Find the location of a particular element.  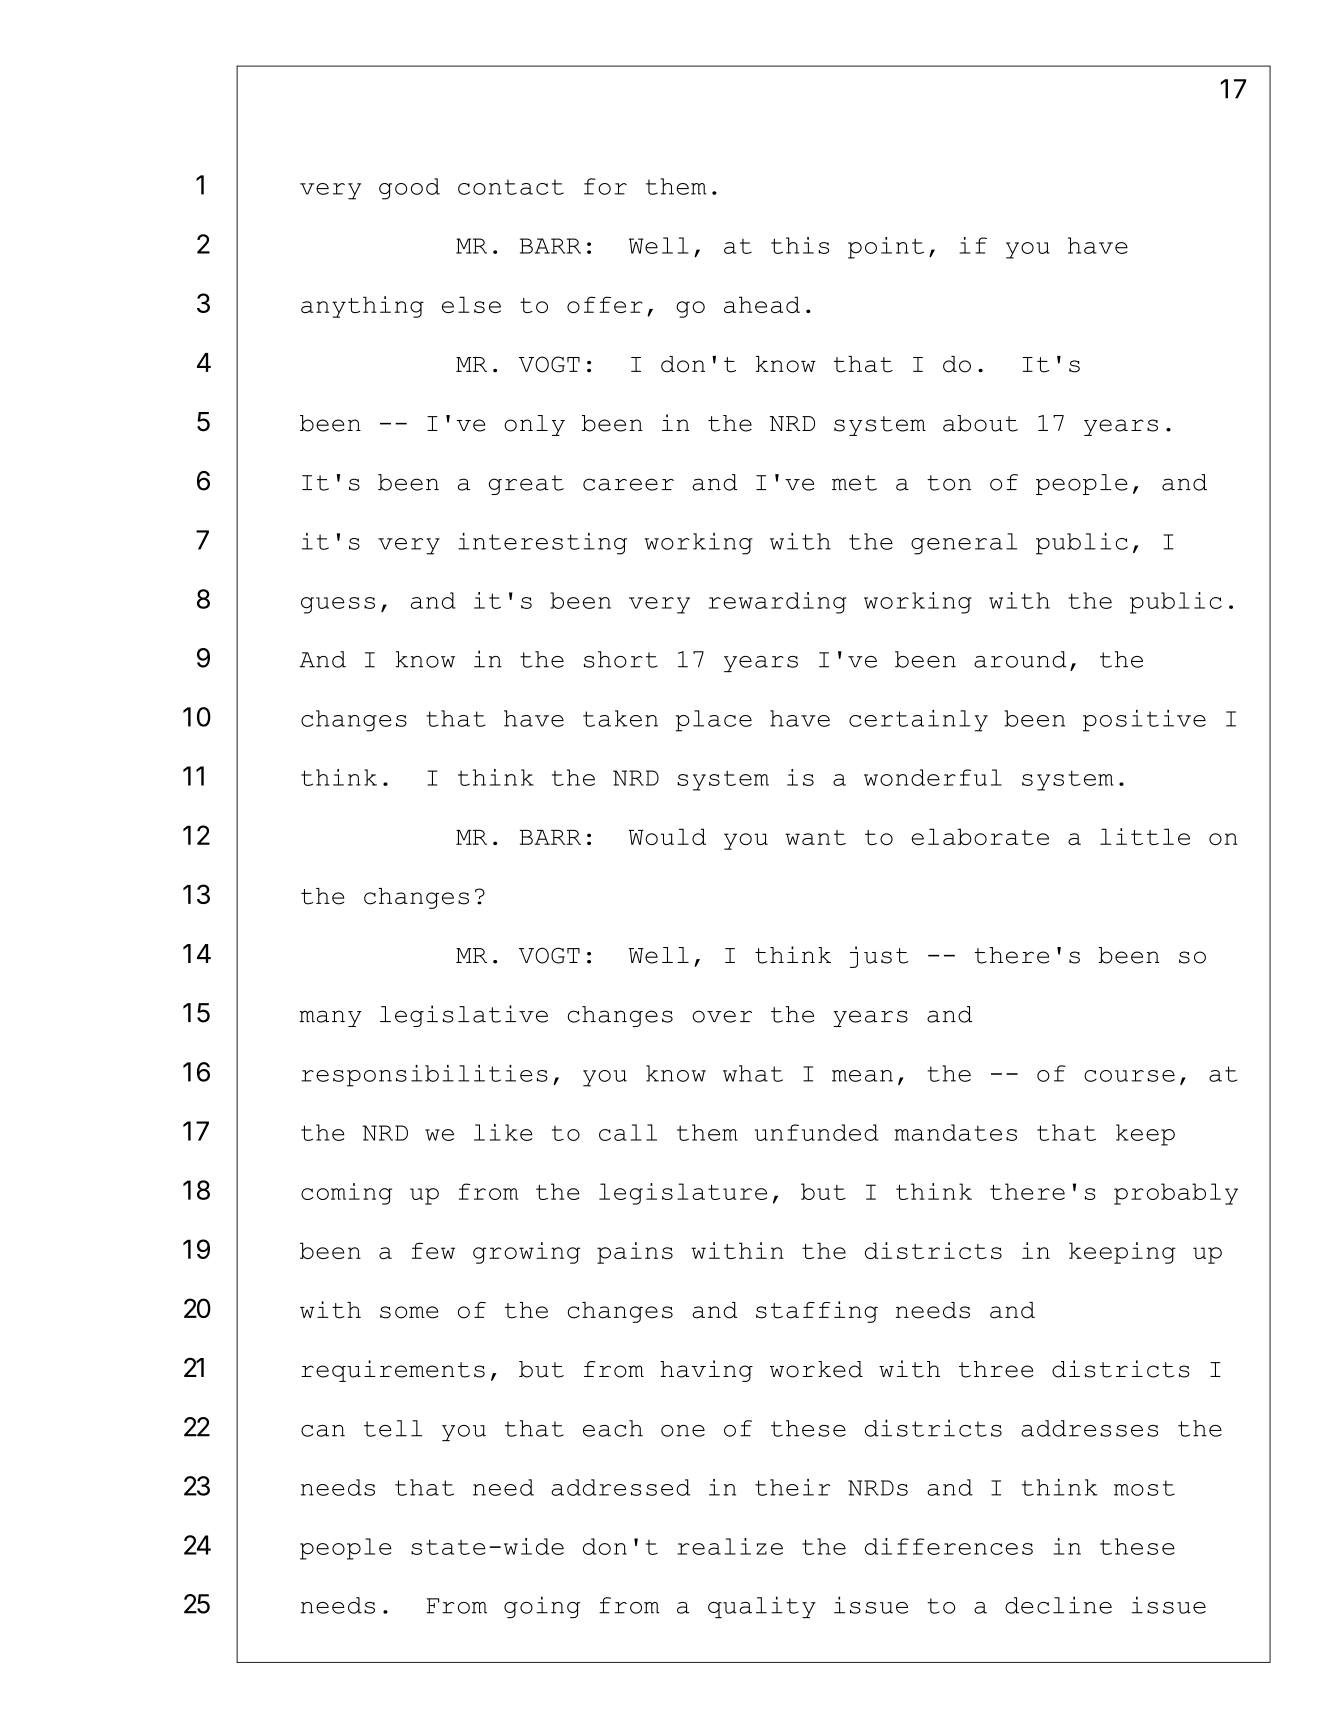

good is located at coordinates (409, 189).
